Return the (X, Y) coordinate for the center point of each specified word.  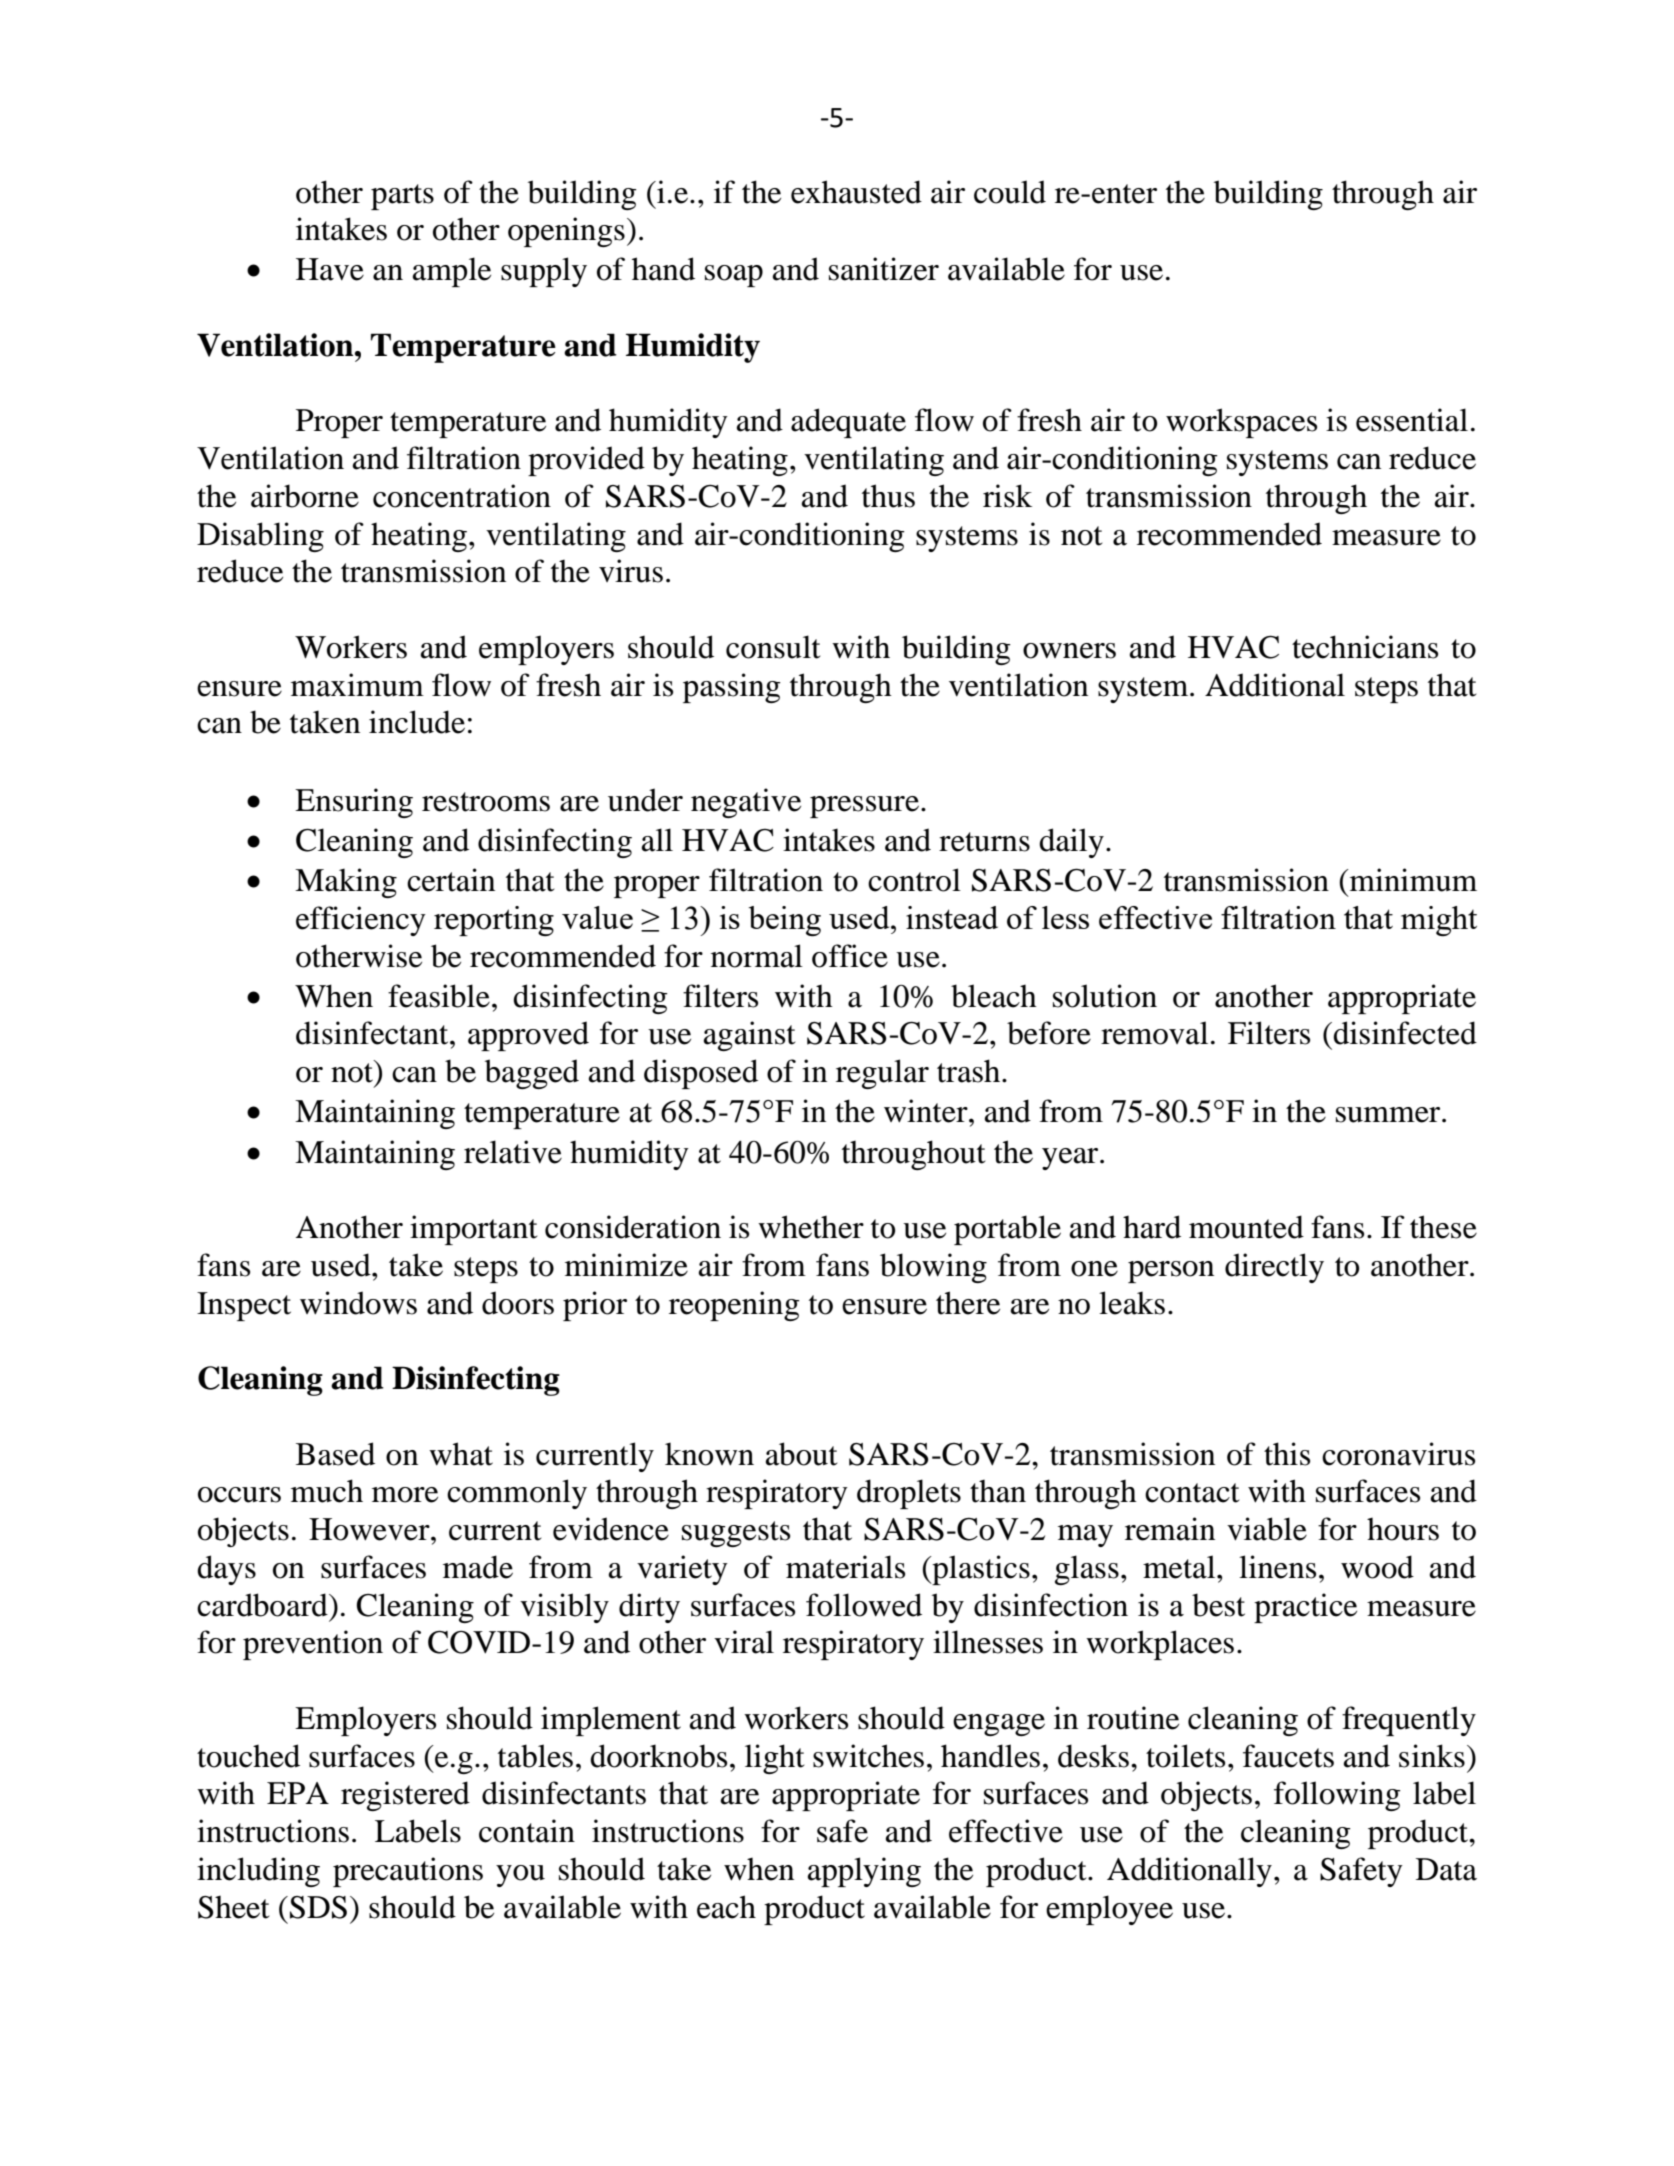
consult (773, 647)
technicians (1365, 647)
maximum (357, 685)
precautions (408, 1872)
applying (864, 1872)
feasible (439, 996)
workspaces (1241, 423)
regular (882, 1074)
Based (335, 1454)
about (801, 1454)
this (1287, 1454)
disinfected (1404, 1033)
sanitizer (884, 269)
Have (330, 269)
